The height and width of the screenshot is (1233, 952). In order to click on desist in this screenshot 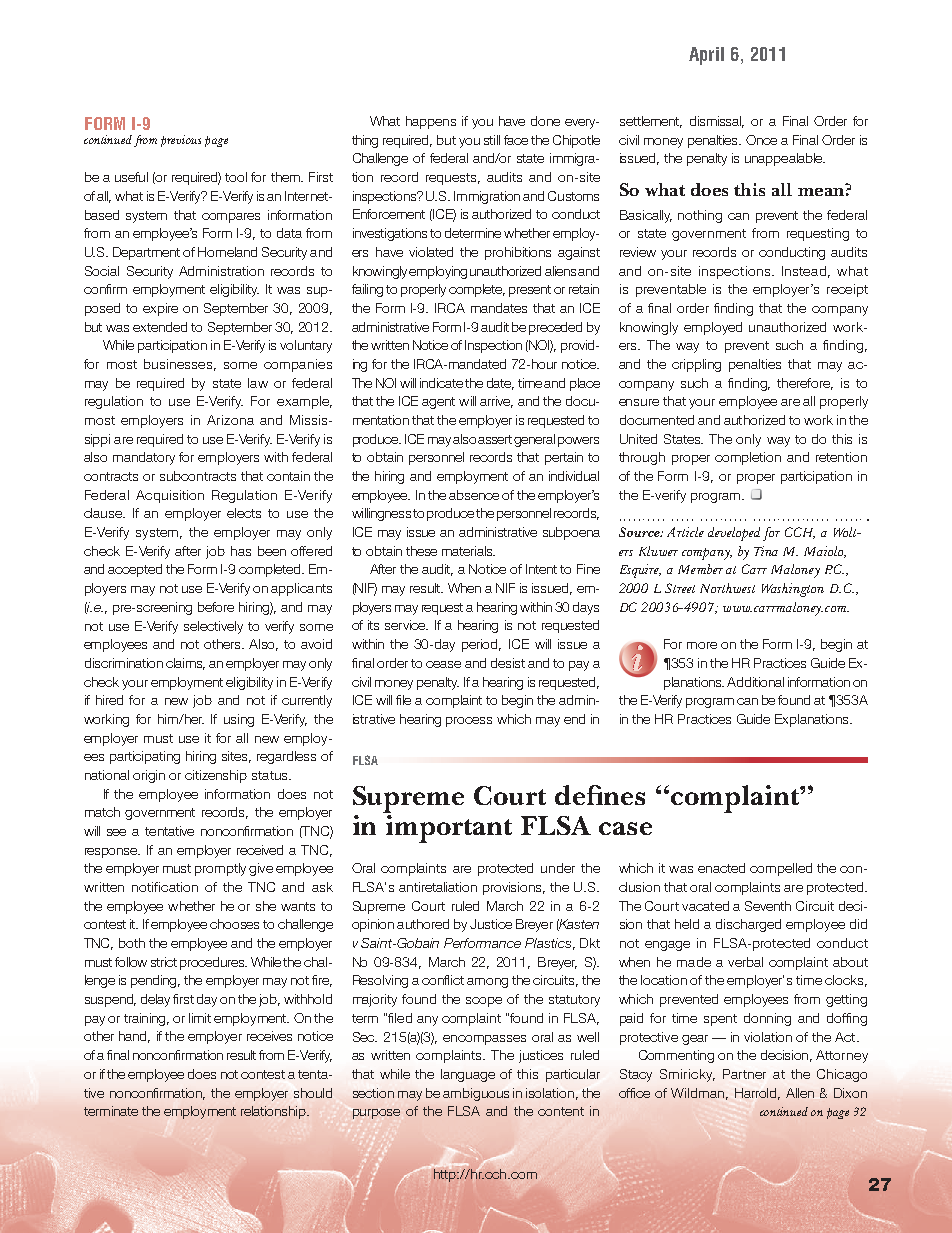, I will do `click(508, 663)`.
